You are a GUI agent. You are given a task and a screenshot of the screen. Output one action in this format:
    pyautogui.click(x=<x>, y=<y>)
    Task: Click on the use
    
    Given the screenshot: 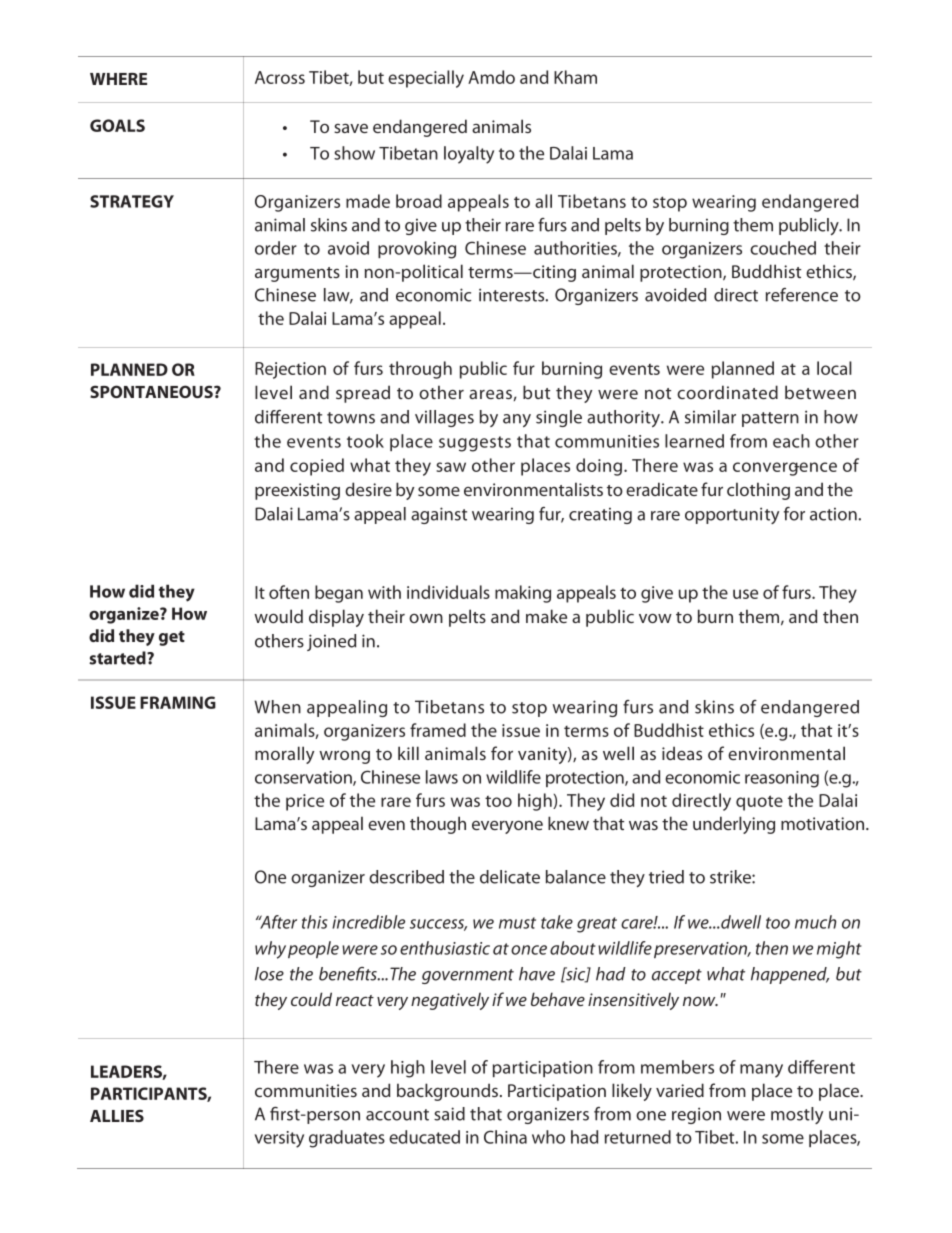 What is the action you would take?
    pyautogui.click(x=745, y=594)
